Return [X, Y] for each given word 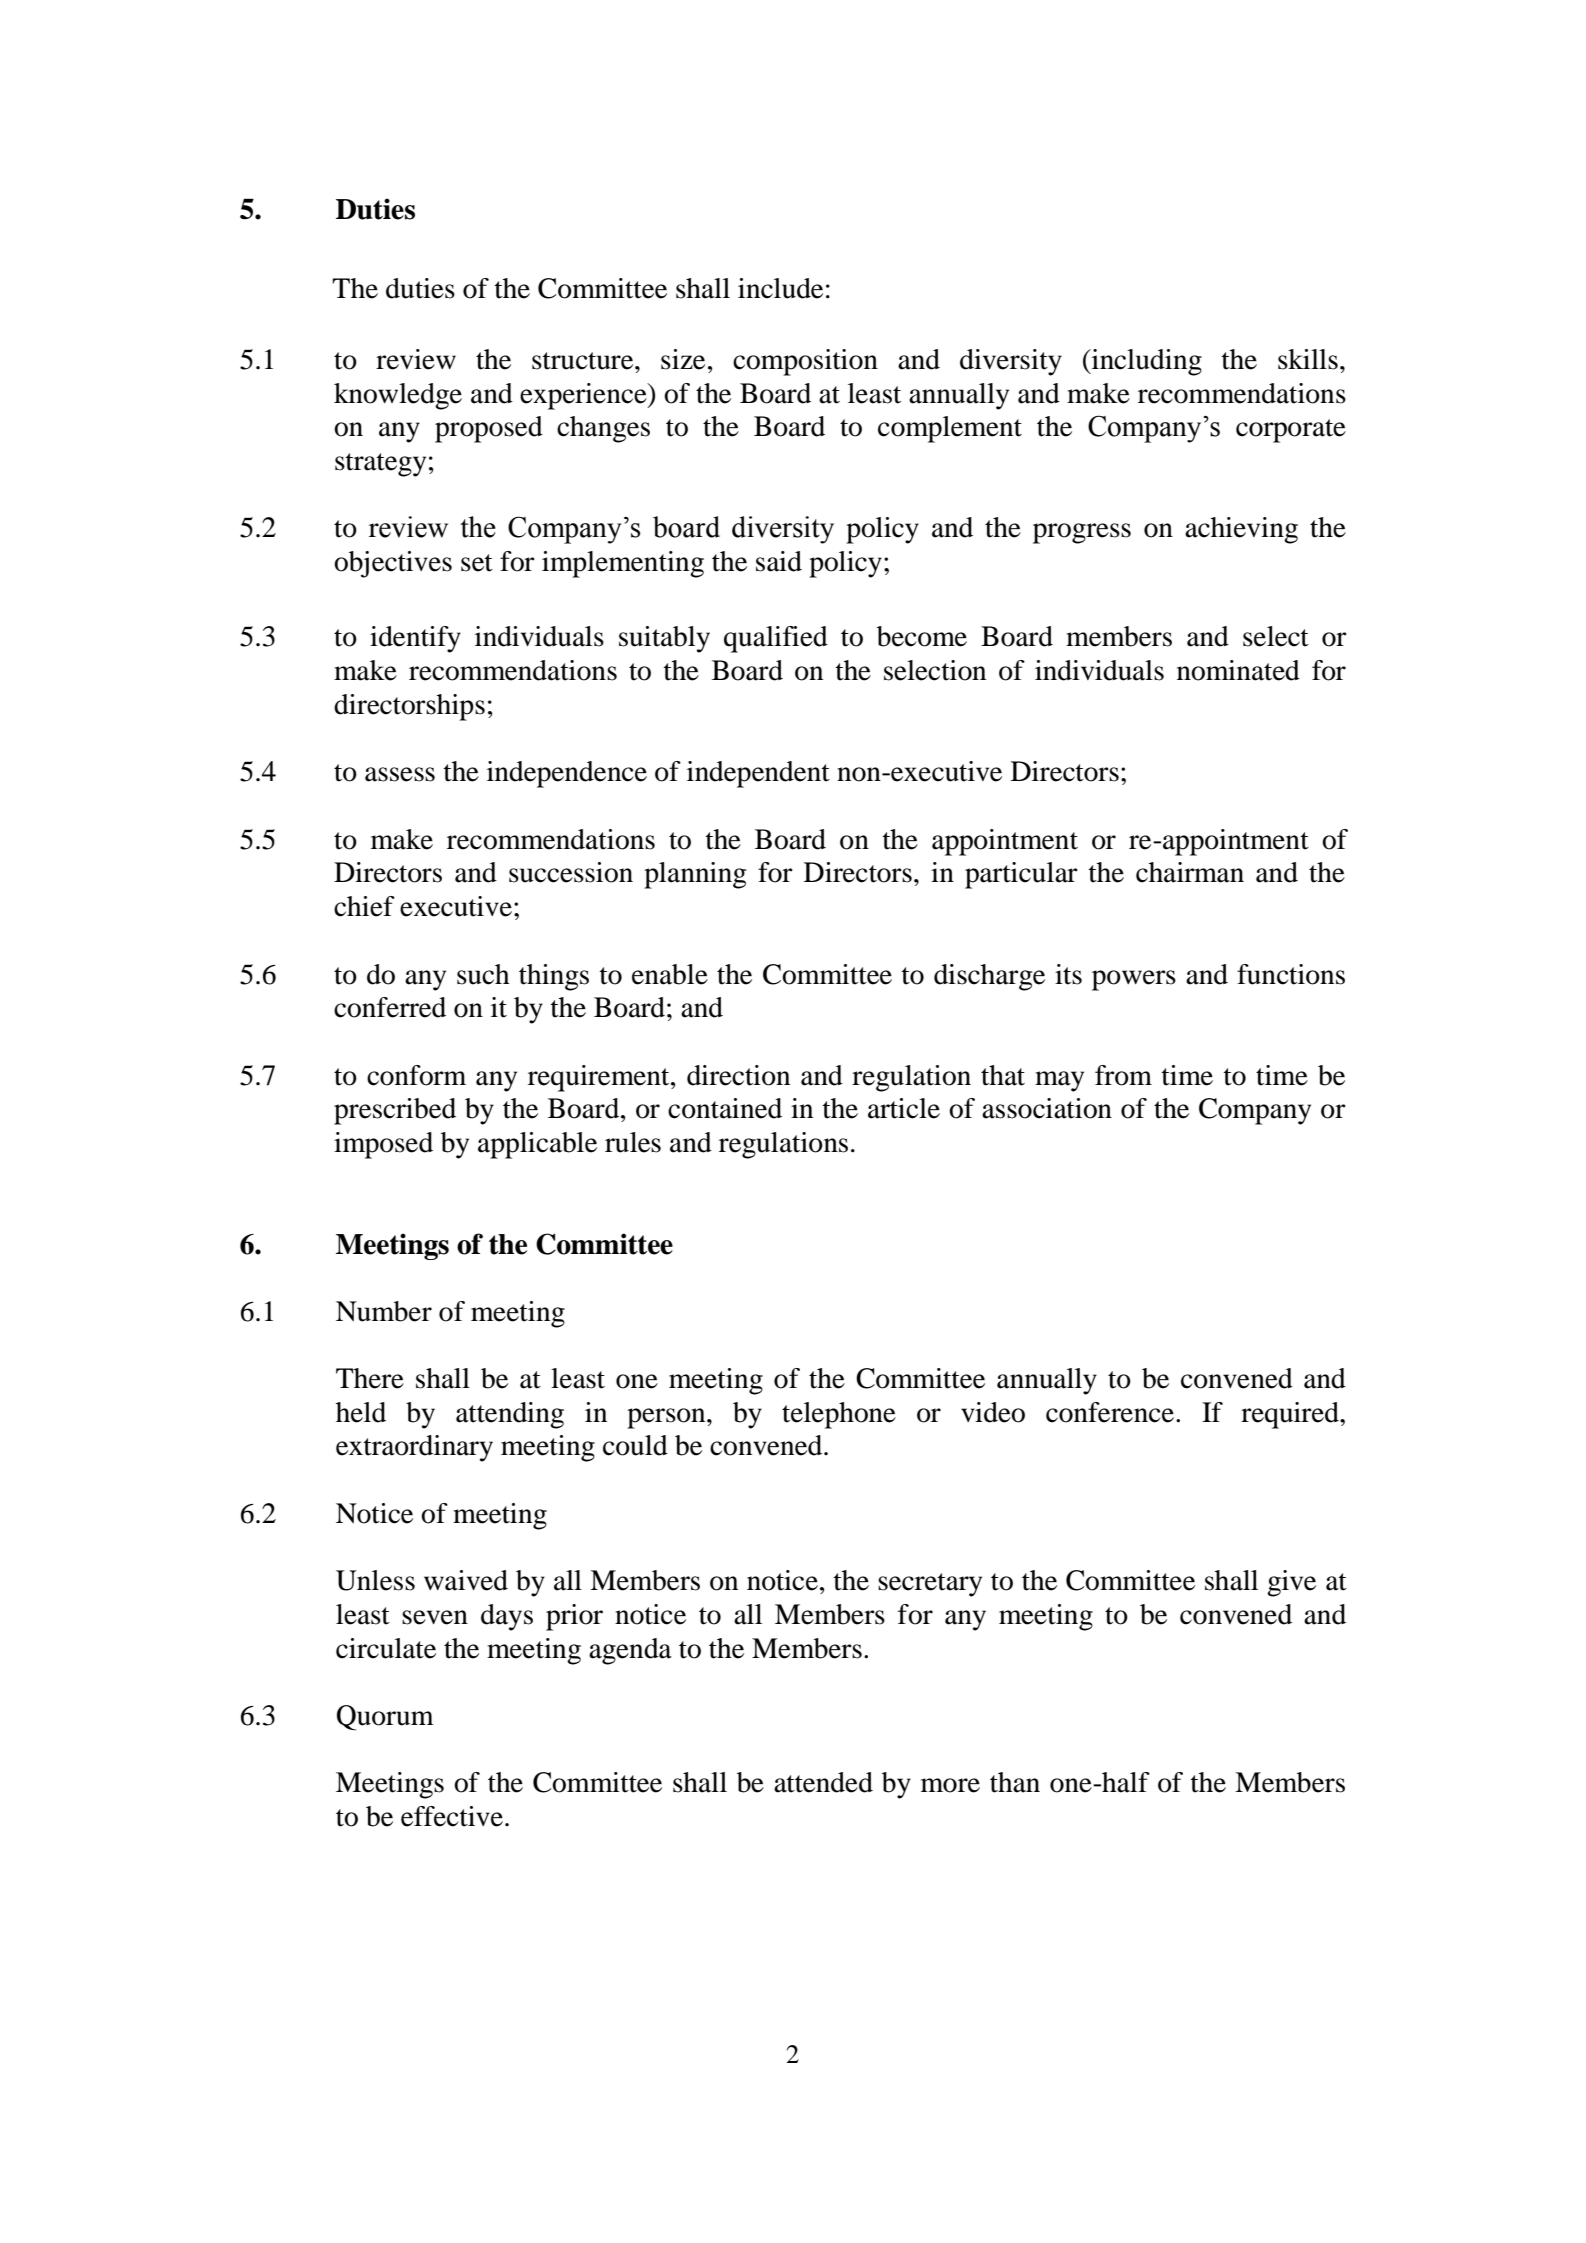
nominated [1238, 670]
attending [510, 1415]
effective [452, 1816]
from [1123, 1075]
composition [805, 362]
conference [1110, 1412]
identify [415, 639]
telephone [839, 1415]
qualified [776, 639]
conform [416, 1075]
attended [823, 1782]
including [1146, 362]
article [904, 1108]
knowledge [398, 396]
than [1015, 1782]
